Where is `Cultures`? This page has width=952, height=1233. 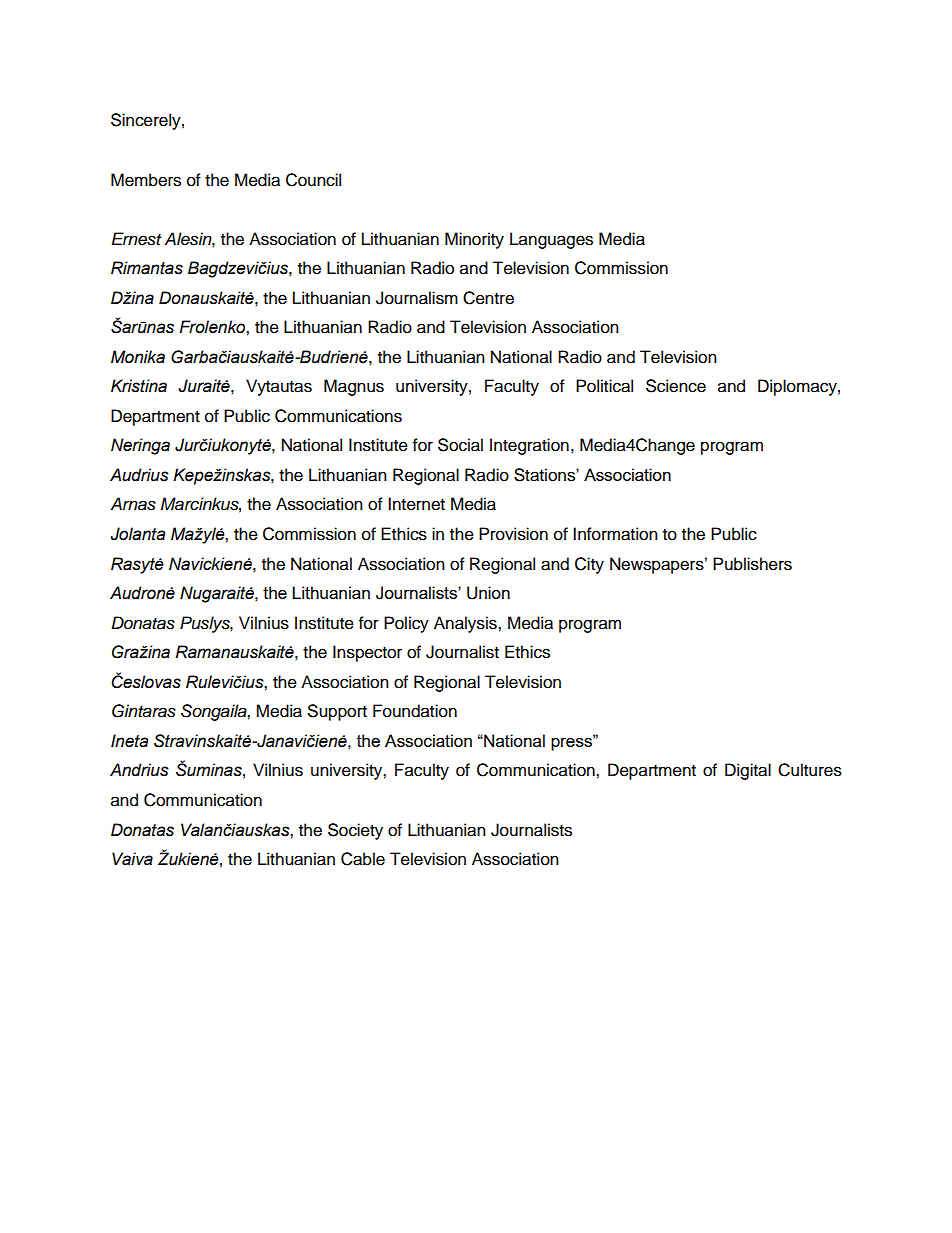 Cultures is located at coordinates (810, 770).
